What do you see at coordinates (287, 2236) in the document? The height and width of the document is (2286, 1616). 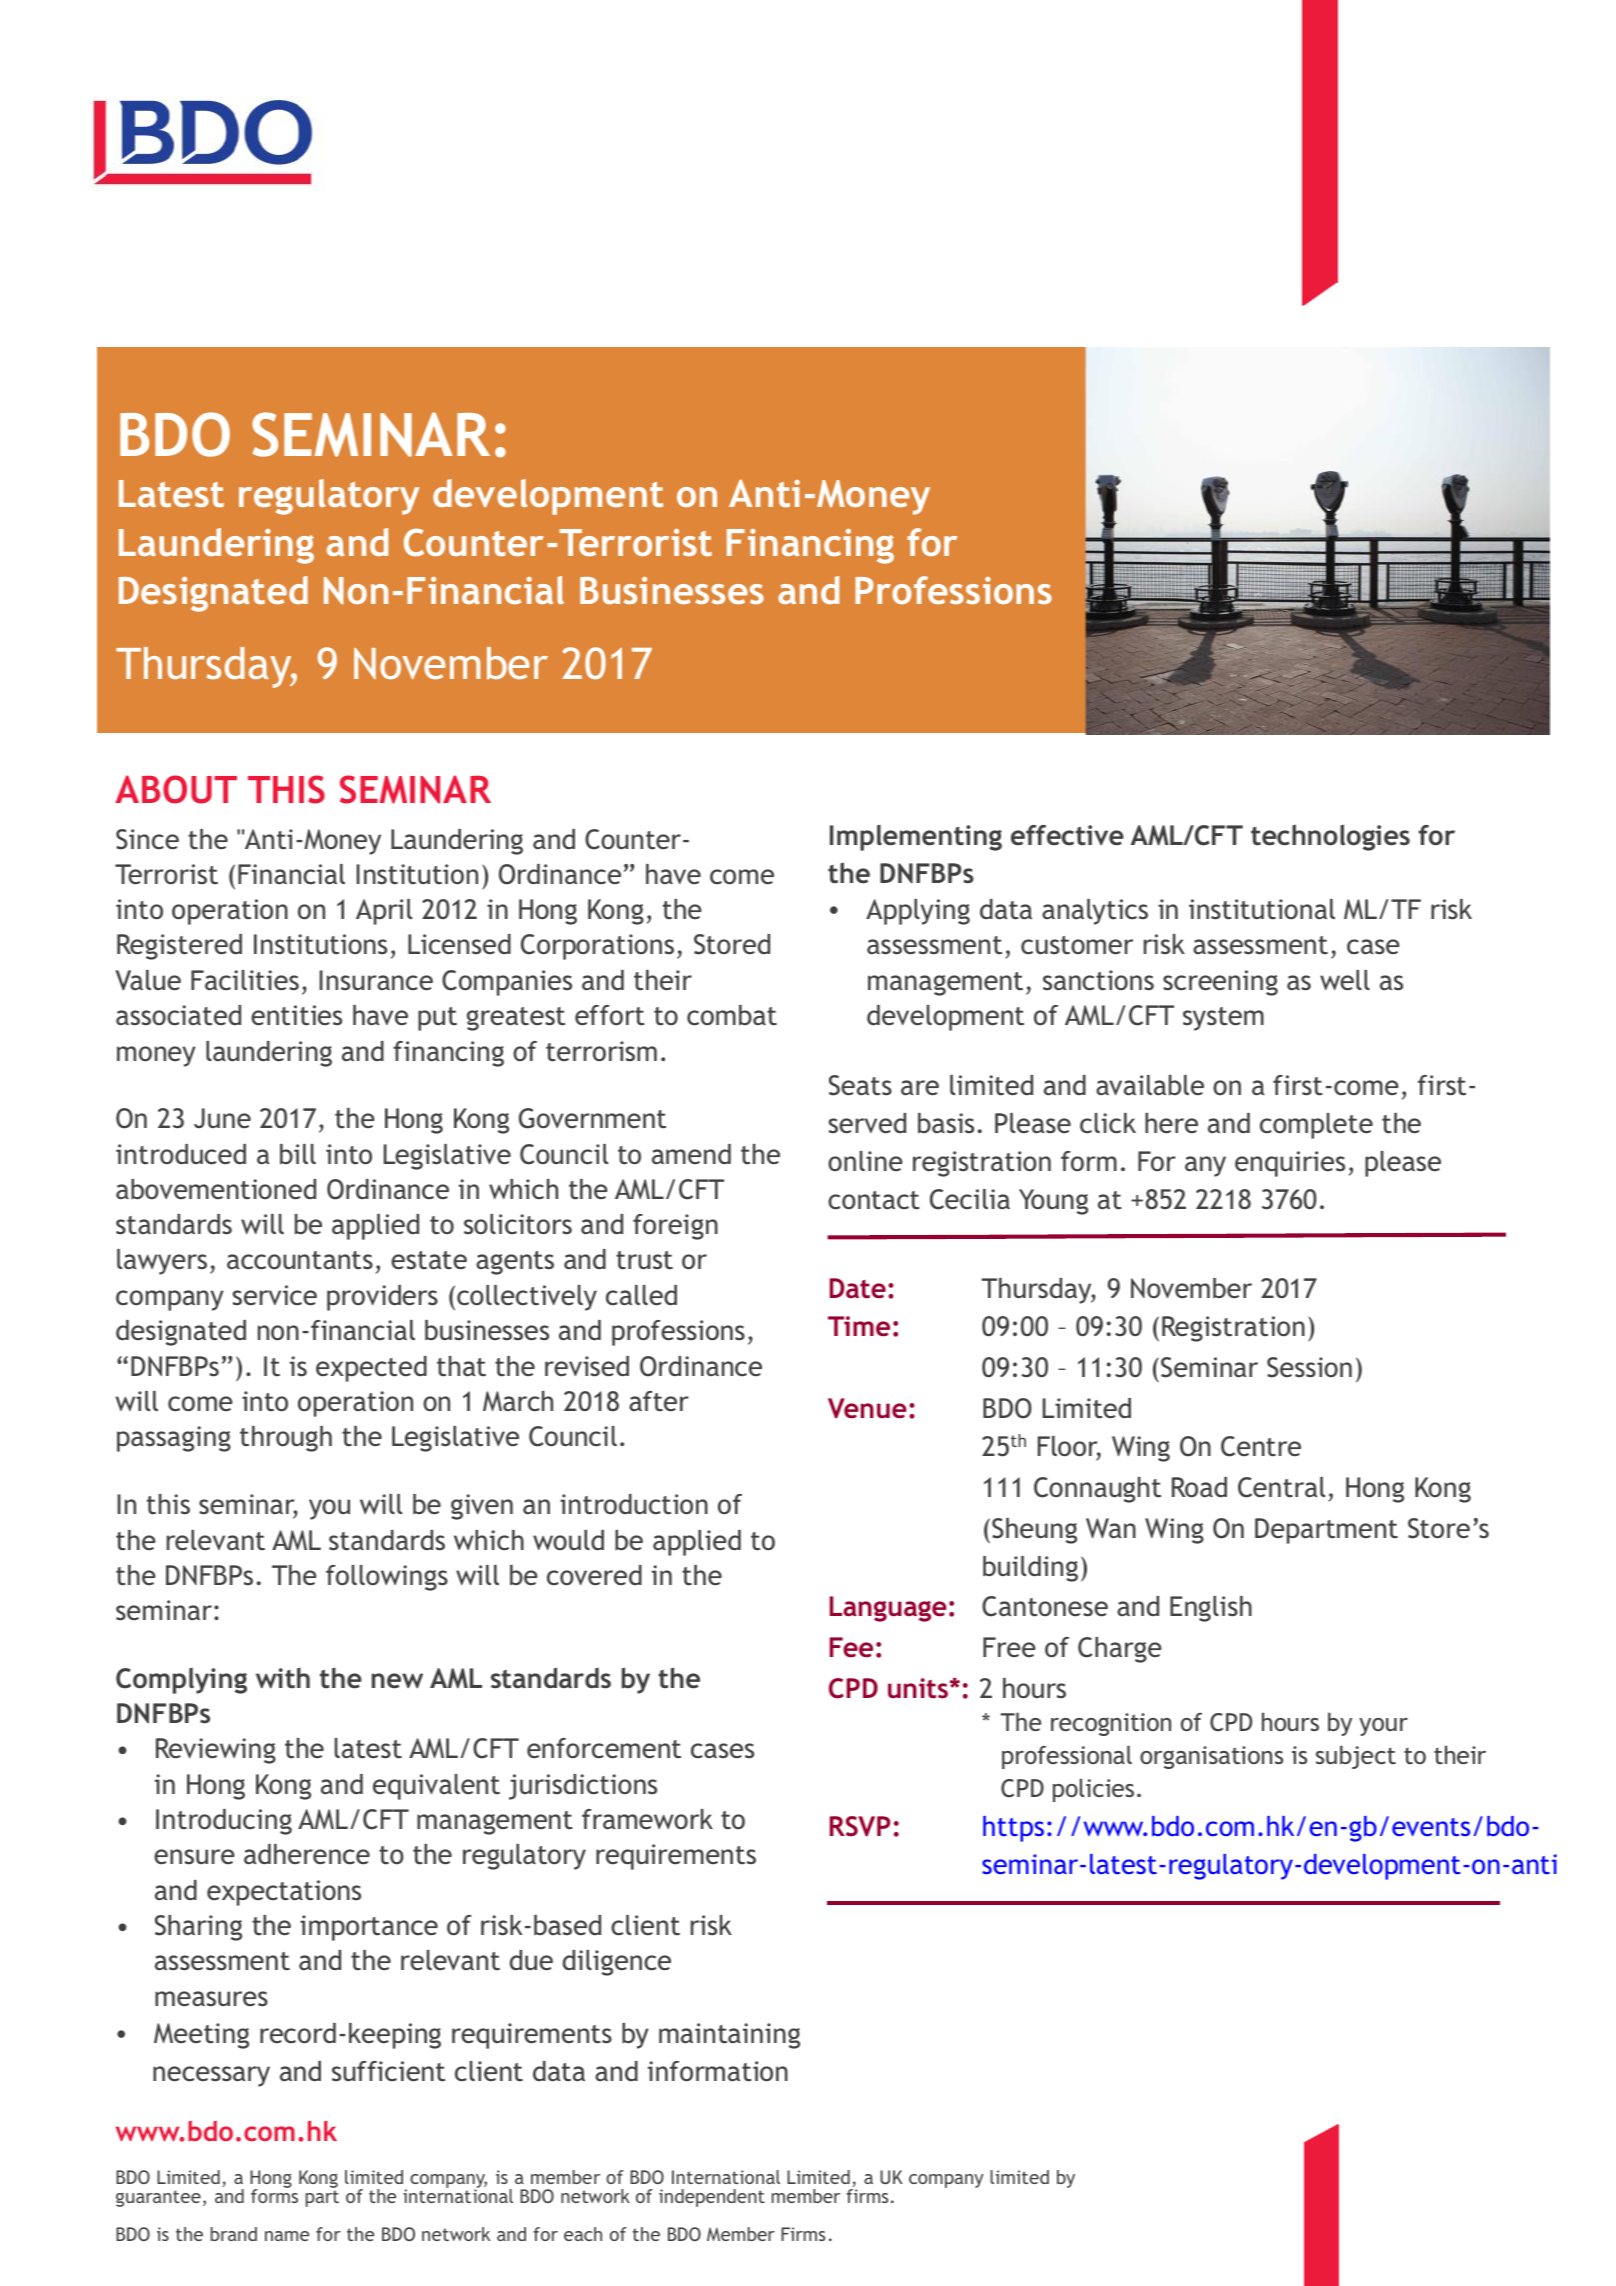 I see `name` at bounding box center [287, 2236].
